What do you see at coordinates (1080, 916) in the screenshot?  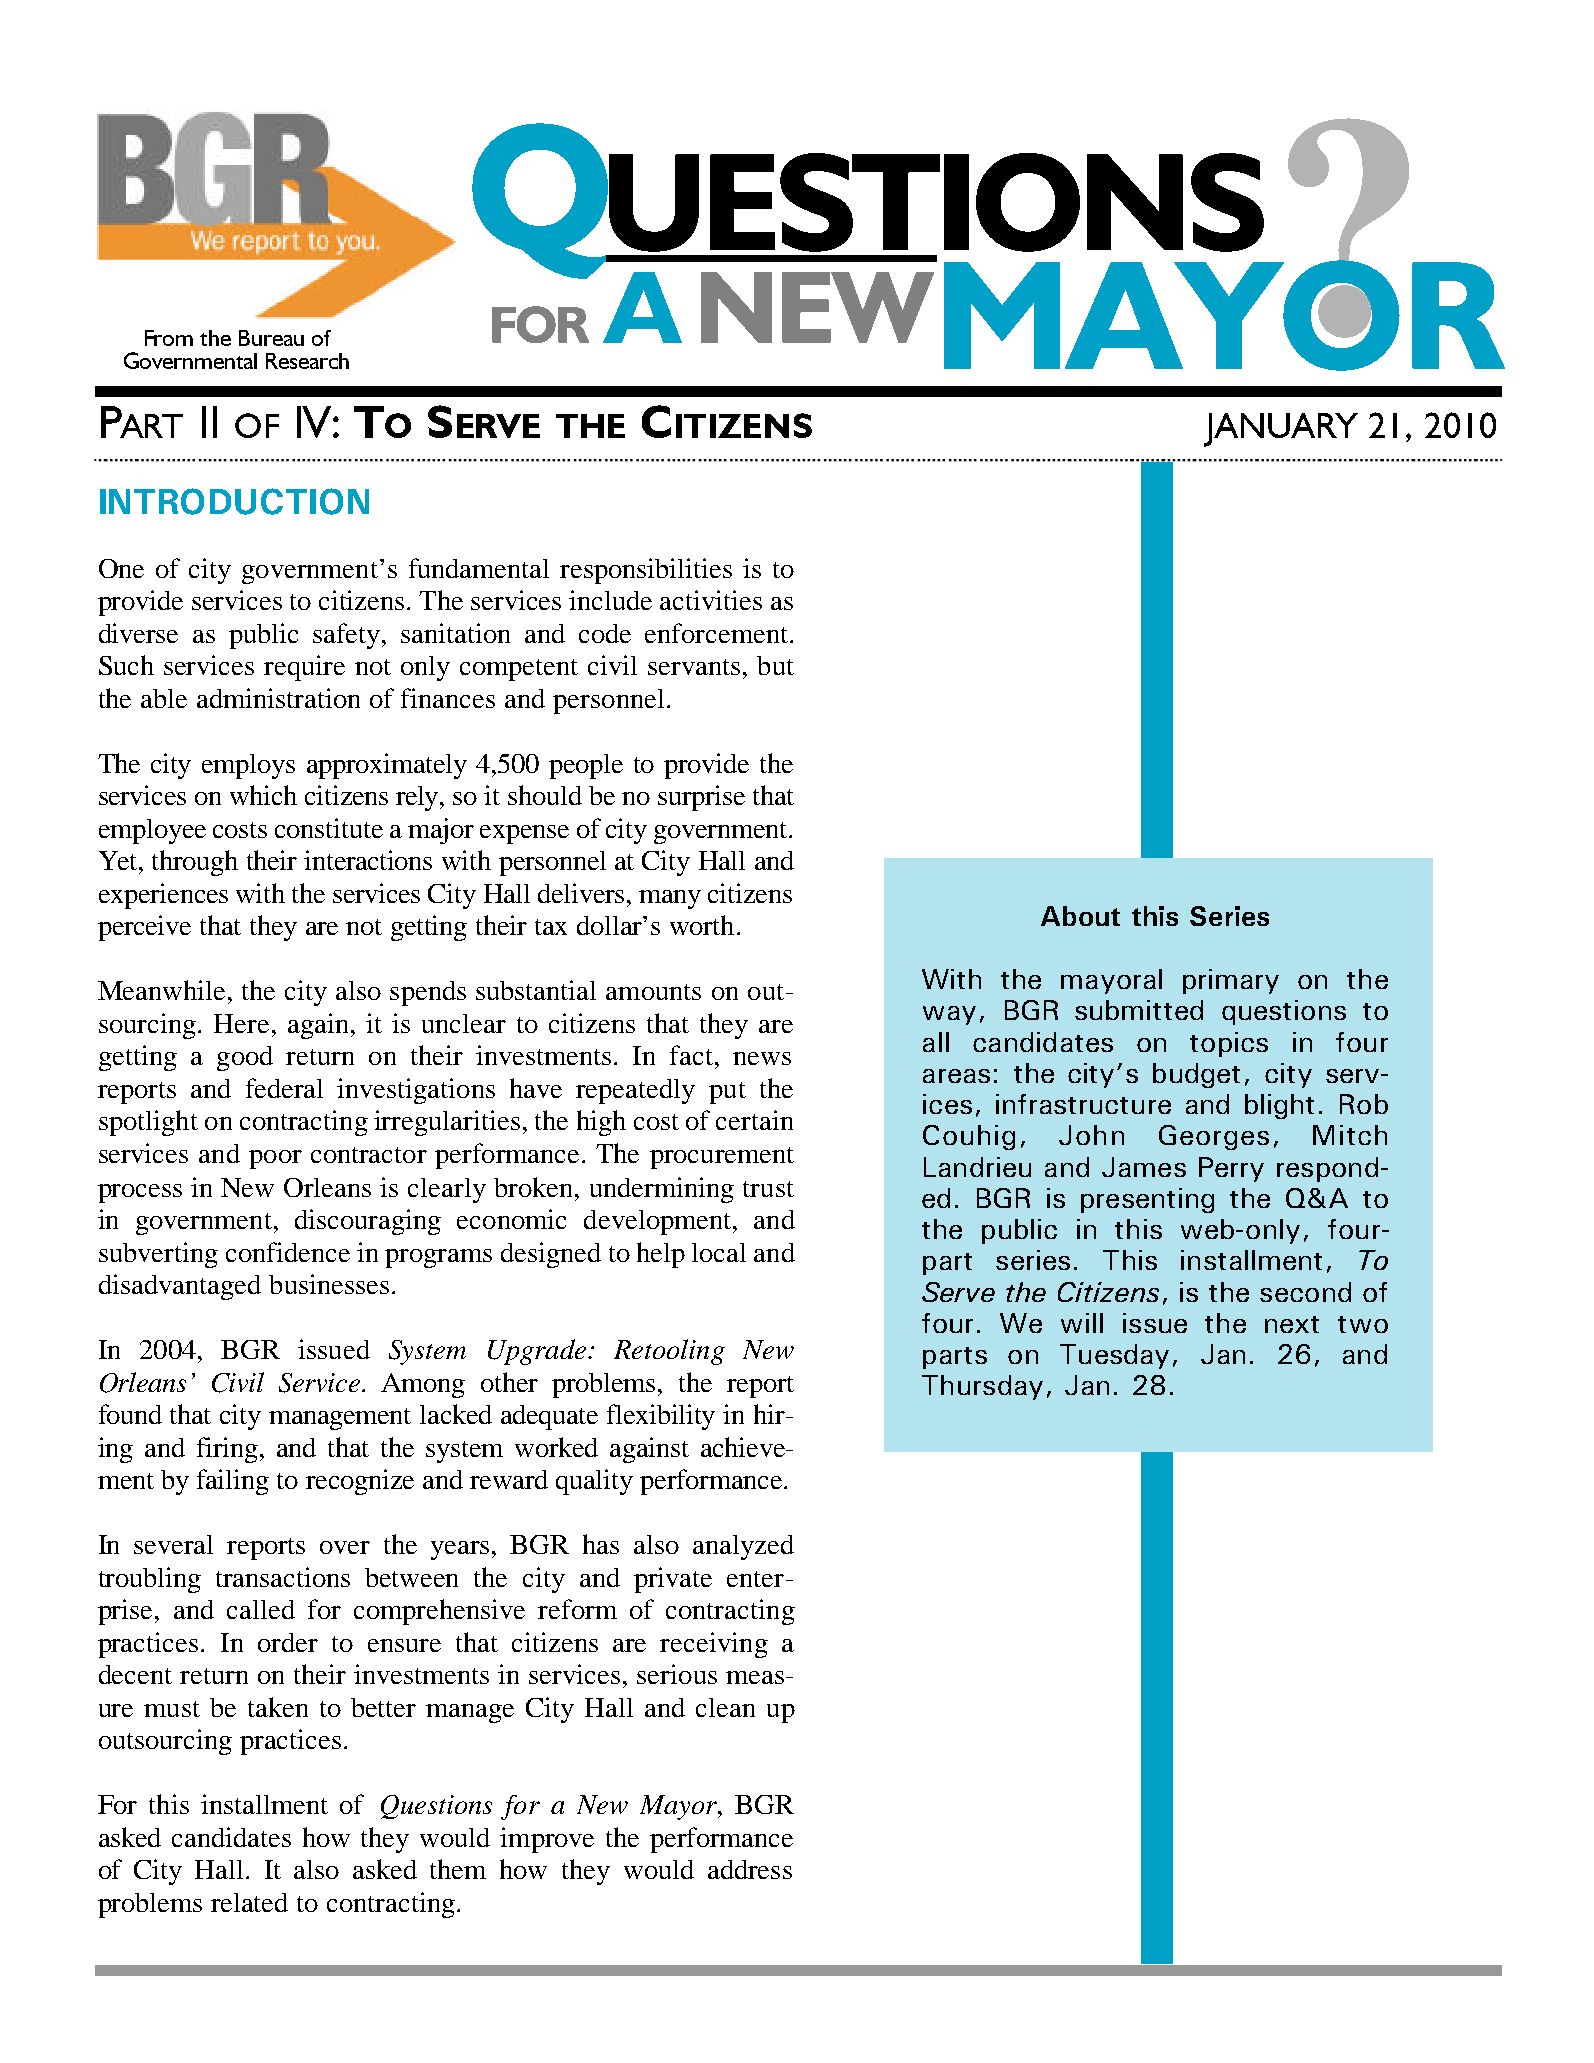 I see `About` at bounding box center [1080, 916].
